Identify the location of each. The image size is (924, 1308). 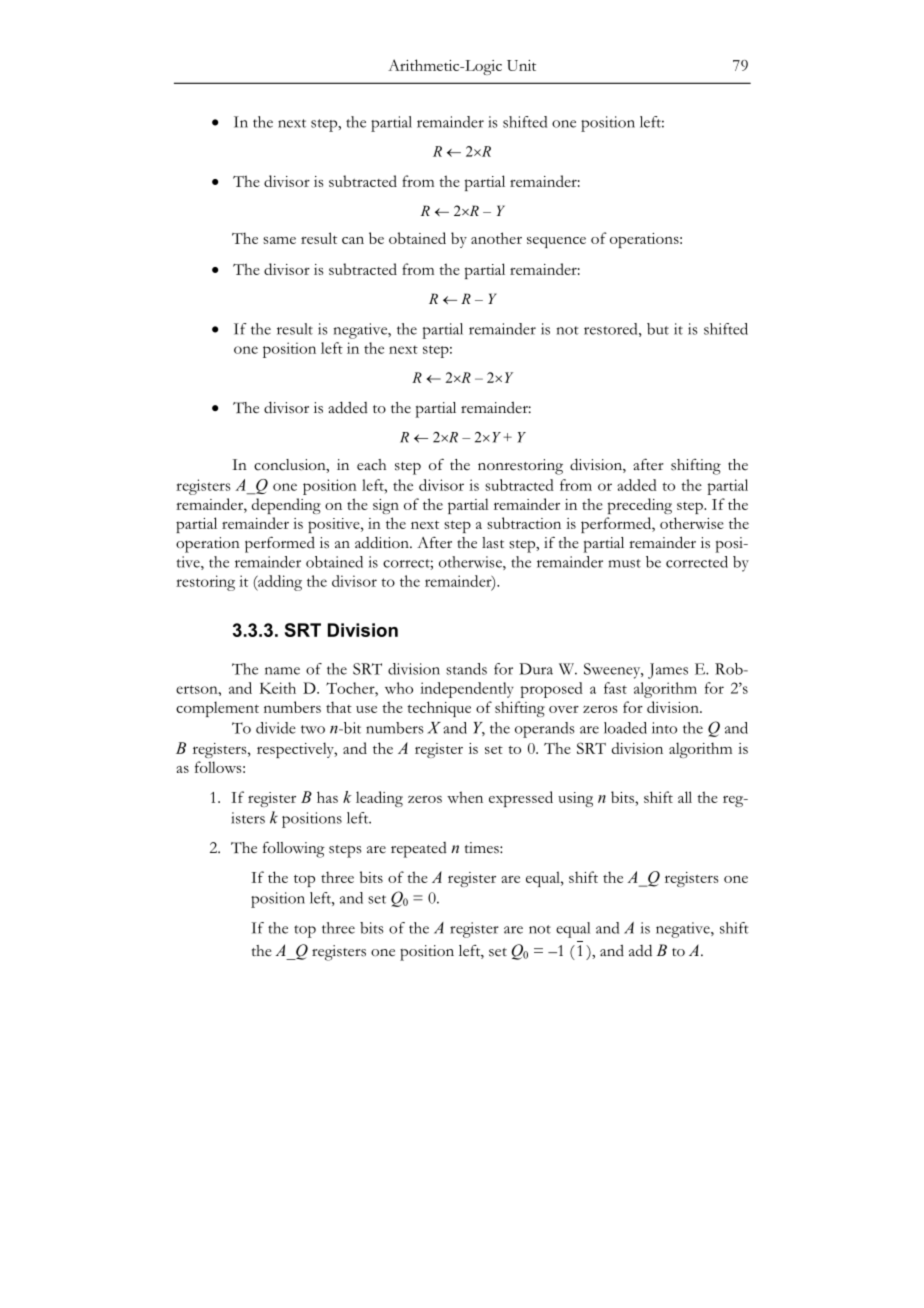
(371, 465).
